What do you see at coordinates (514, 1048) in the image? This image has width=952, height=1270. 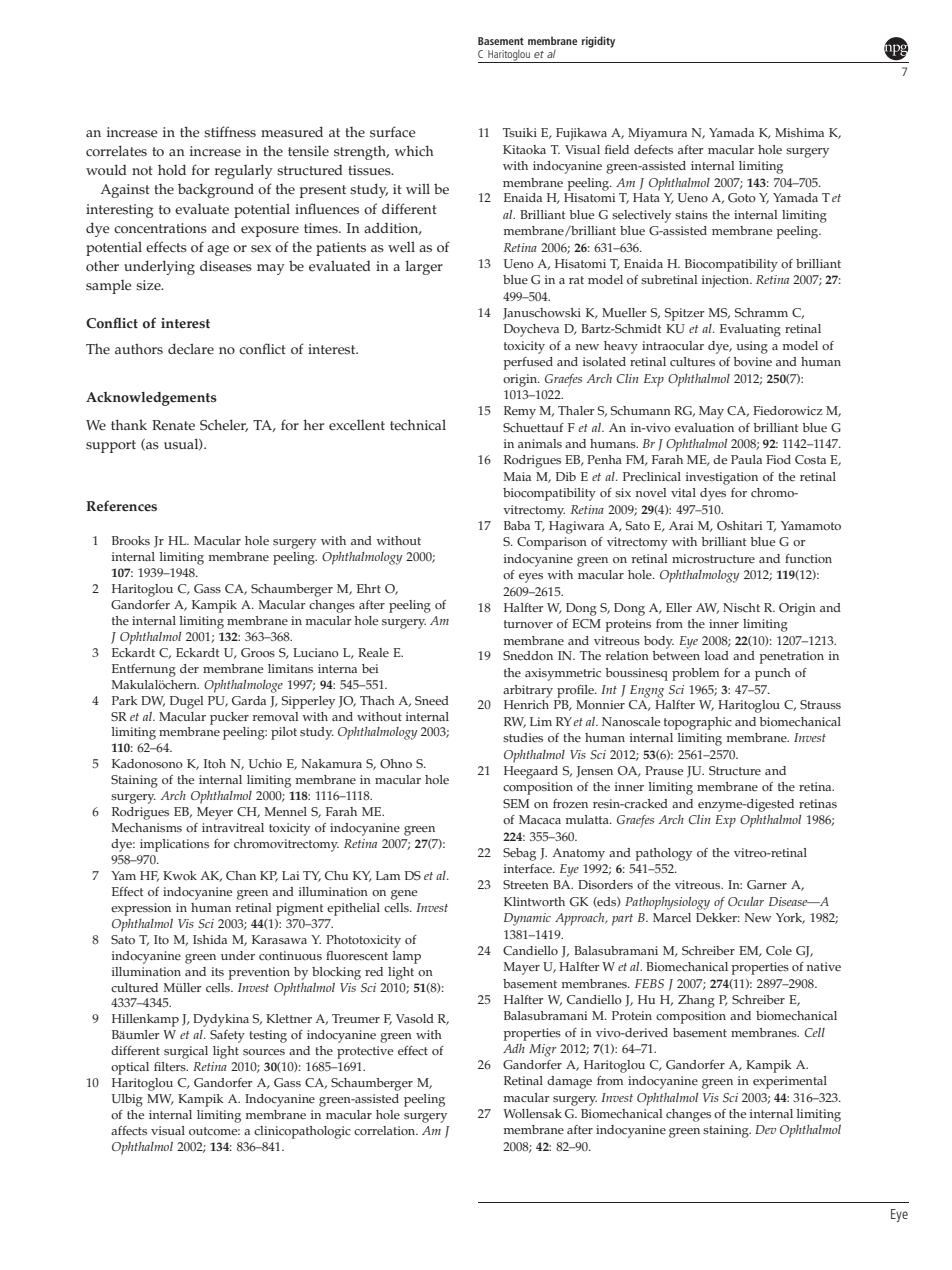 I see `Adh` at bounding box center [514, 1048].
